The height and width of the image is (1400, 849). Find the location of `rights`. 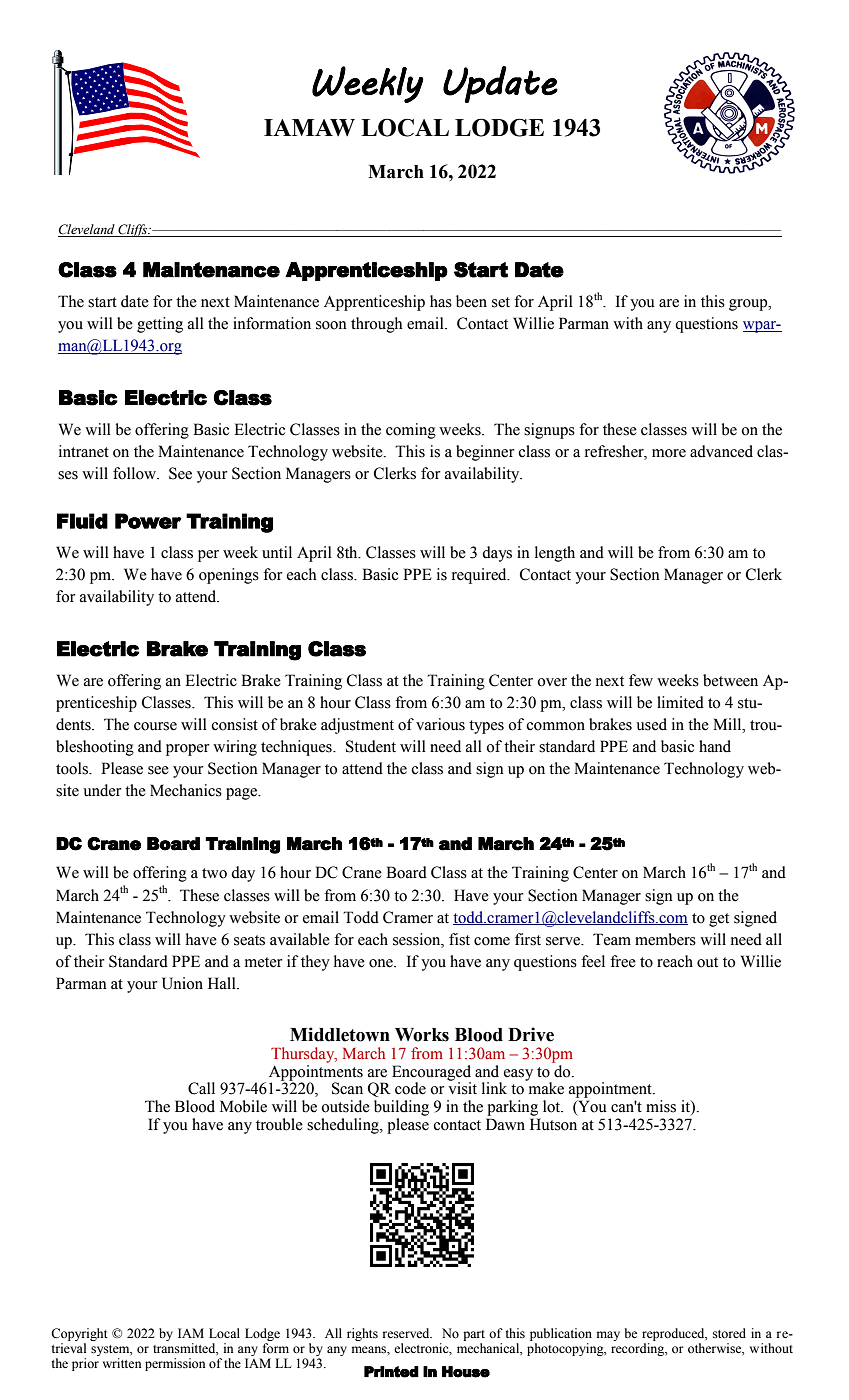

rights is located at coordinates (362, 1334).
